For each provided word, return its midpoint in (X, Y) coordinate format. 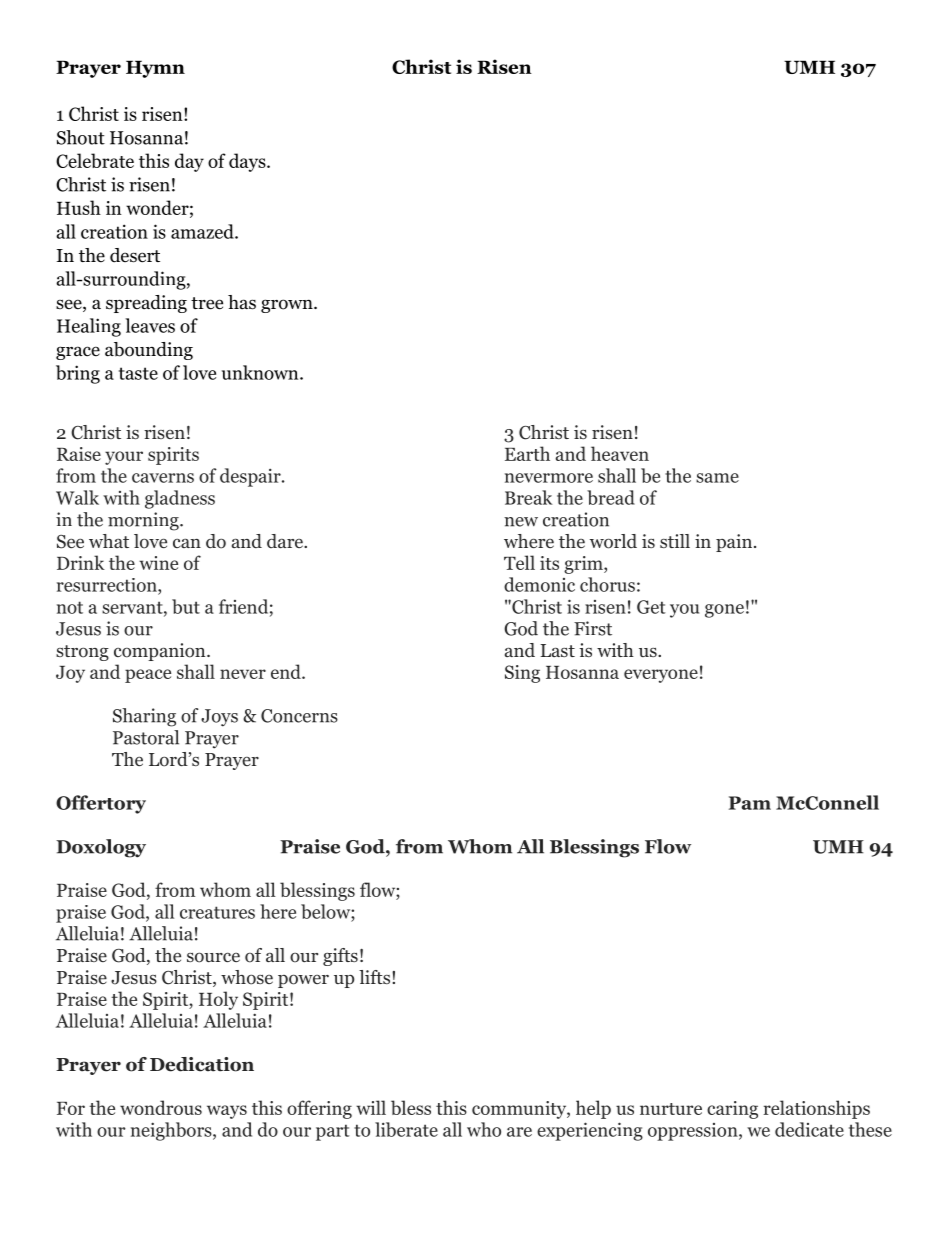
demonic (539, 584)
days (248, 162)
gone (724, 611)
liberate (406, 1129)
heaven (620, 453)
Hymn (155, 69)
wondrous (161, 1107)
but (186, 606)
